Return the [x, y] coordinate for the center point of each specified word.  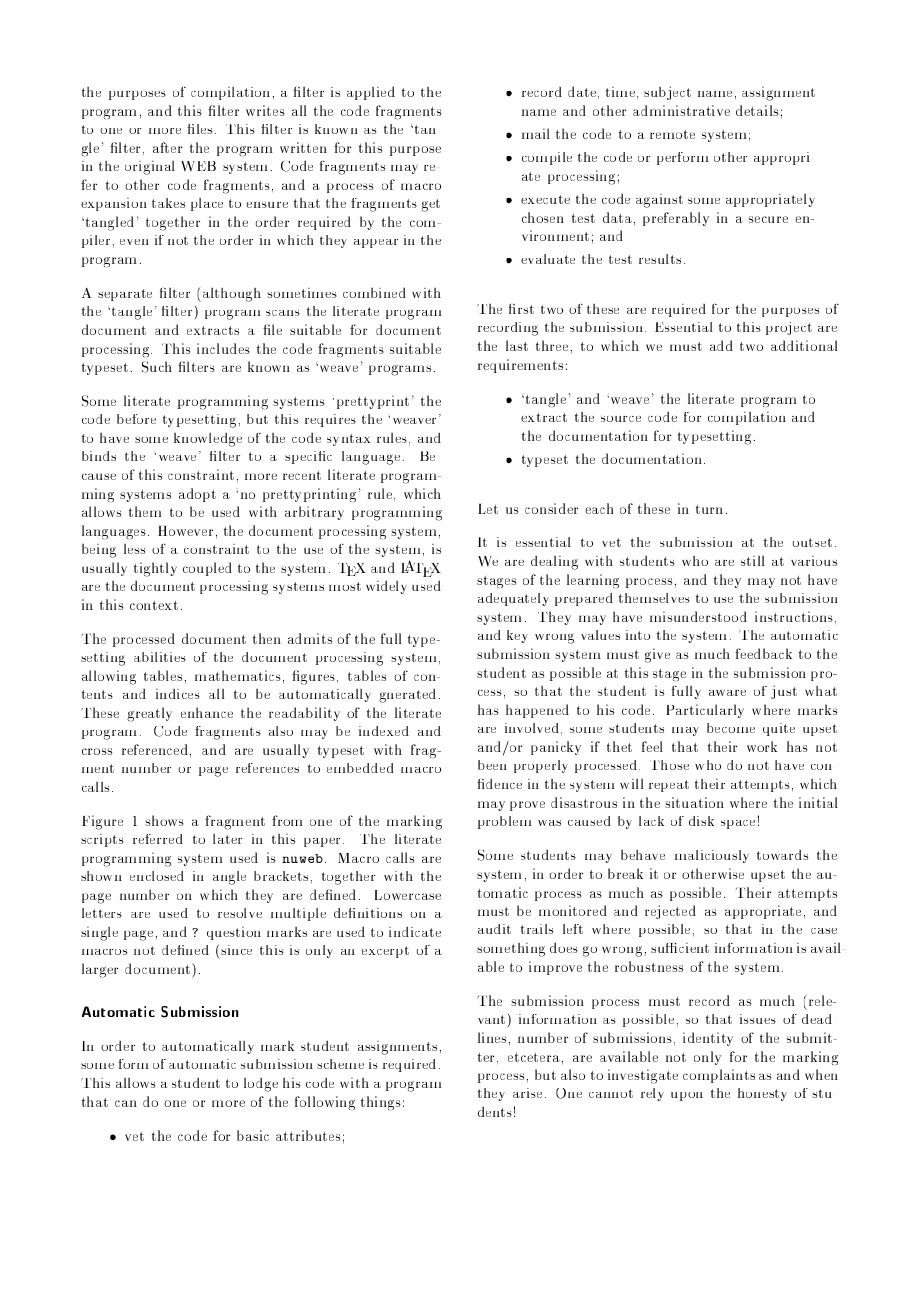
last [517, 345]
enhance [207, 712]
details [757, 110]
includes [223, 348]
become [731, 728]
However [185, 531]
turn [709, 509]
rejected [670, 912]
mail [536, 133]
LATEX [421, 568]
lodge [261, 1085]
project [789, 328]
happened [537, 711]
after [167, 147]
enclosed [157, 876]
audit [494, 929]
